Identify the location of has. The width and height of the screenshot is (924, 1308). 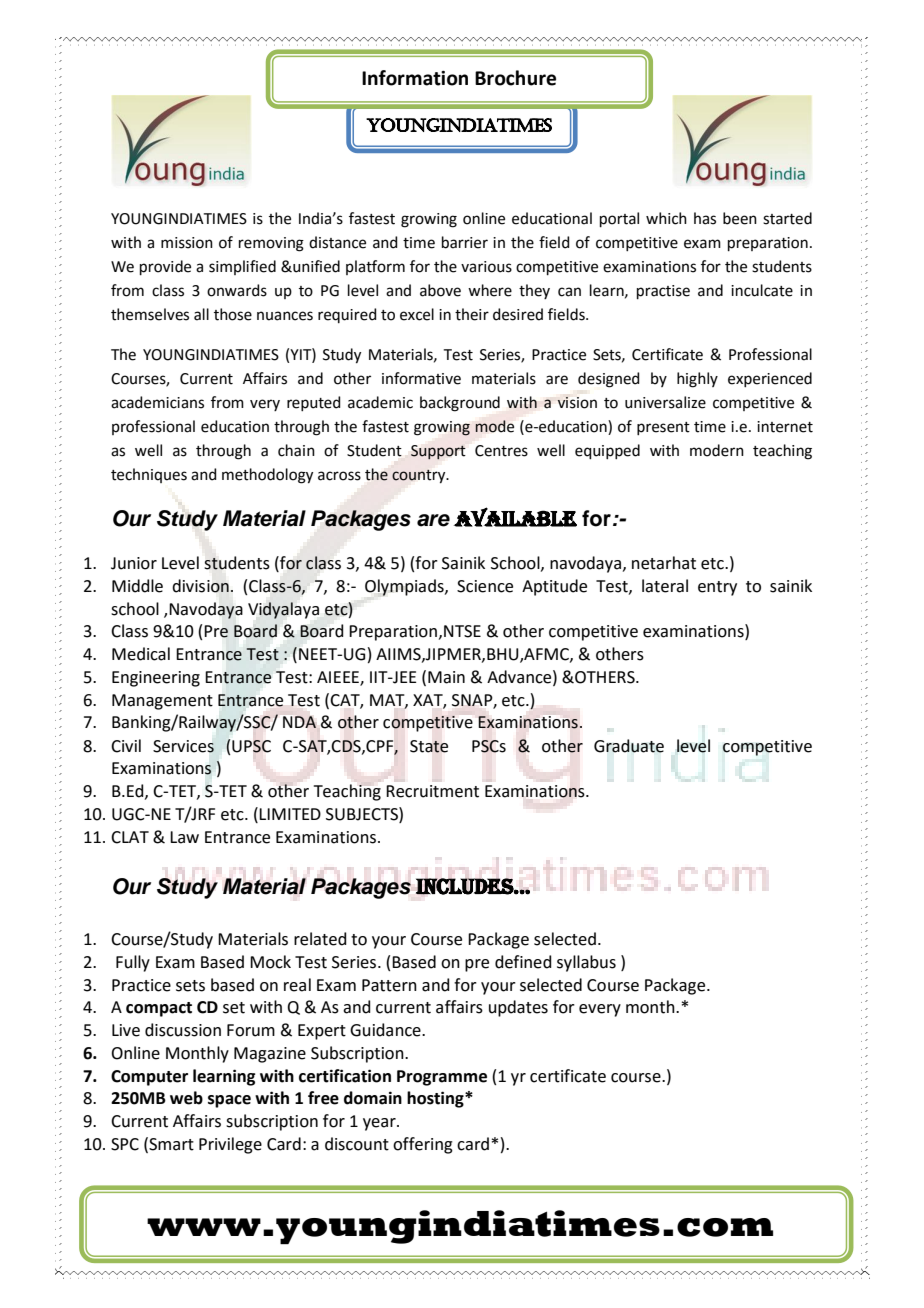
(705, 218).
